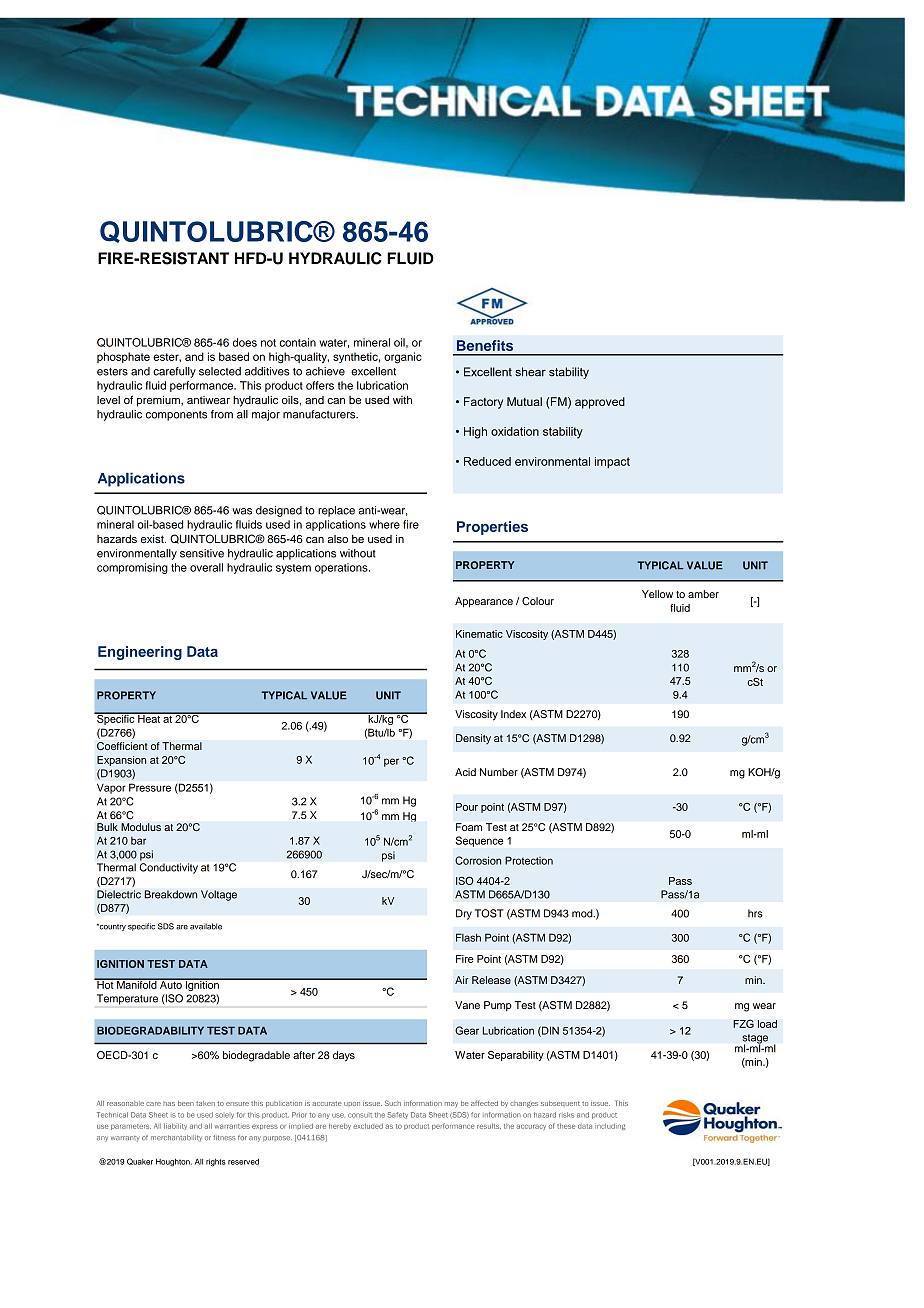  I want to click on including, so click(610, 1126).
